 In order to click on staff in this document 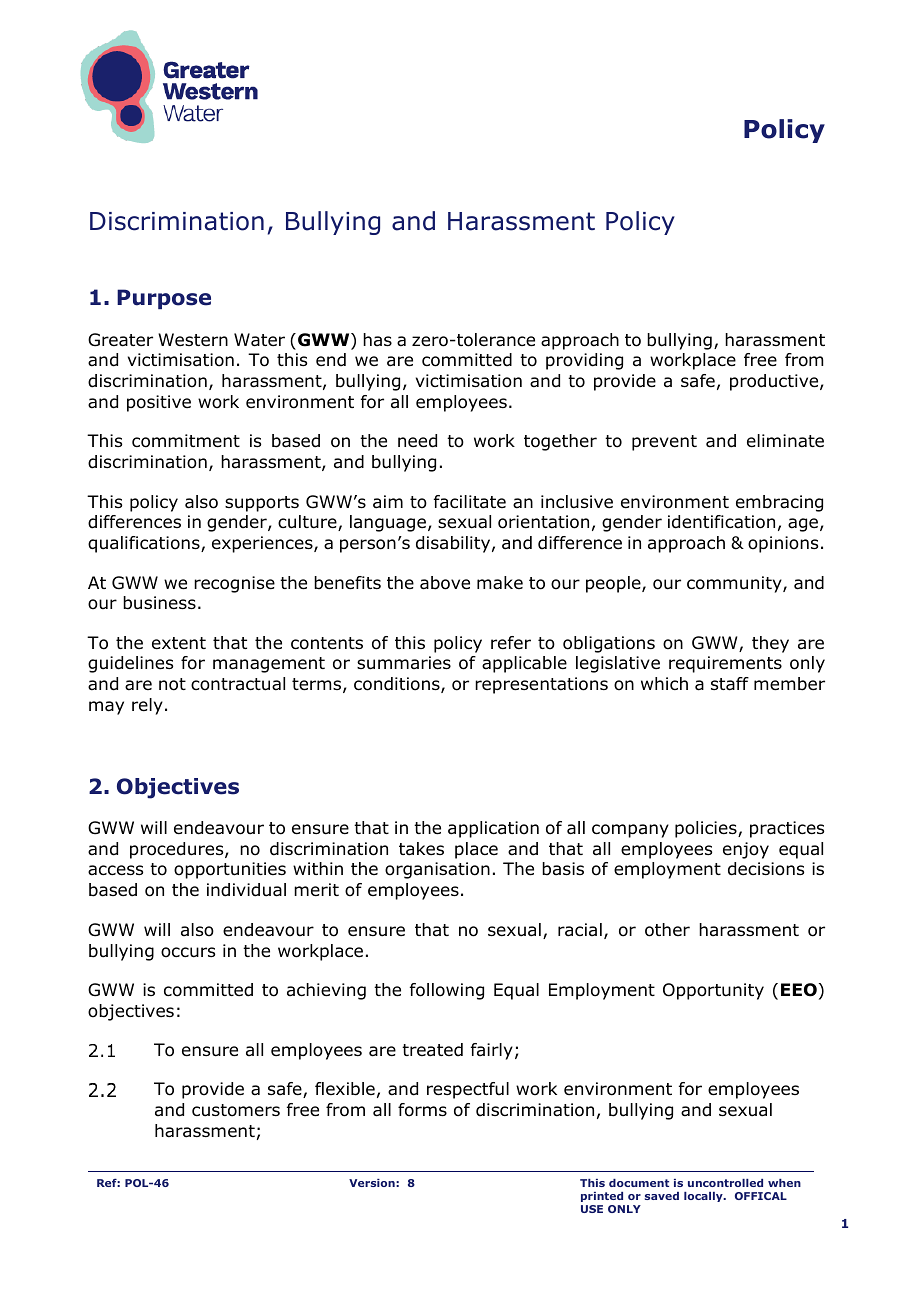, I will do `click(730, 684)`.
